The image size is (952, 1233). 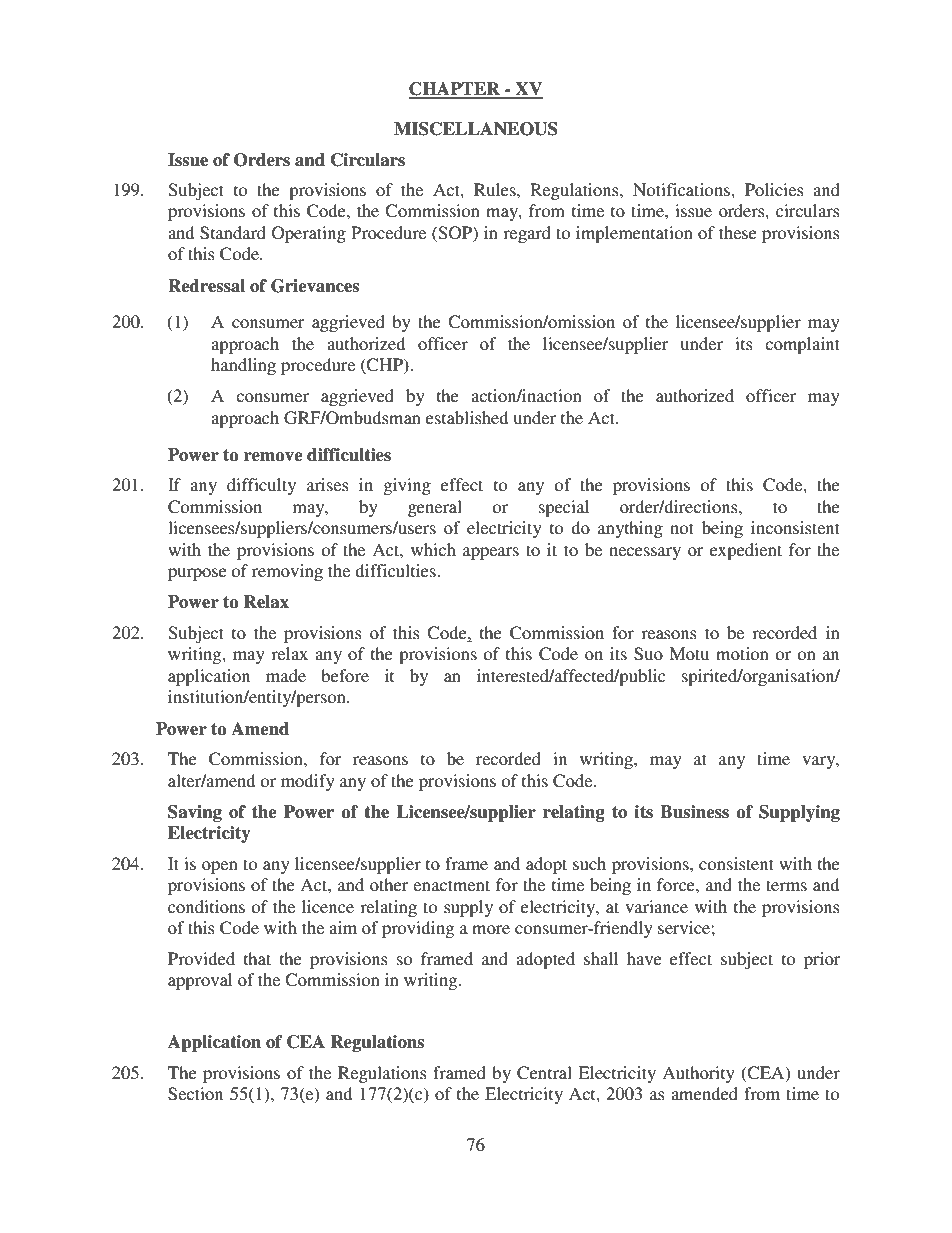 I want to click on Standard, so click(x=233, y=233).
